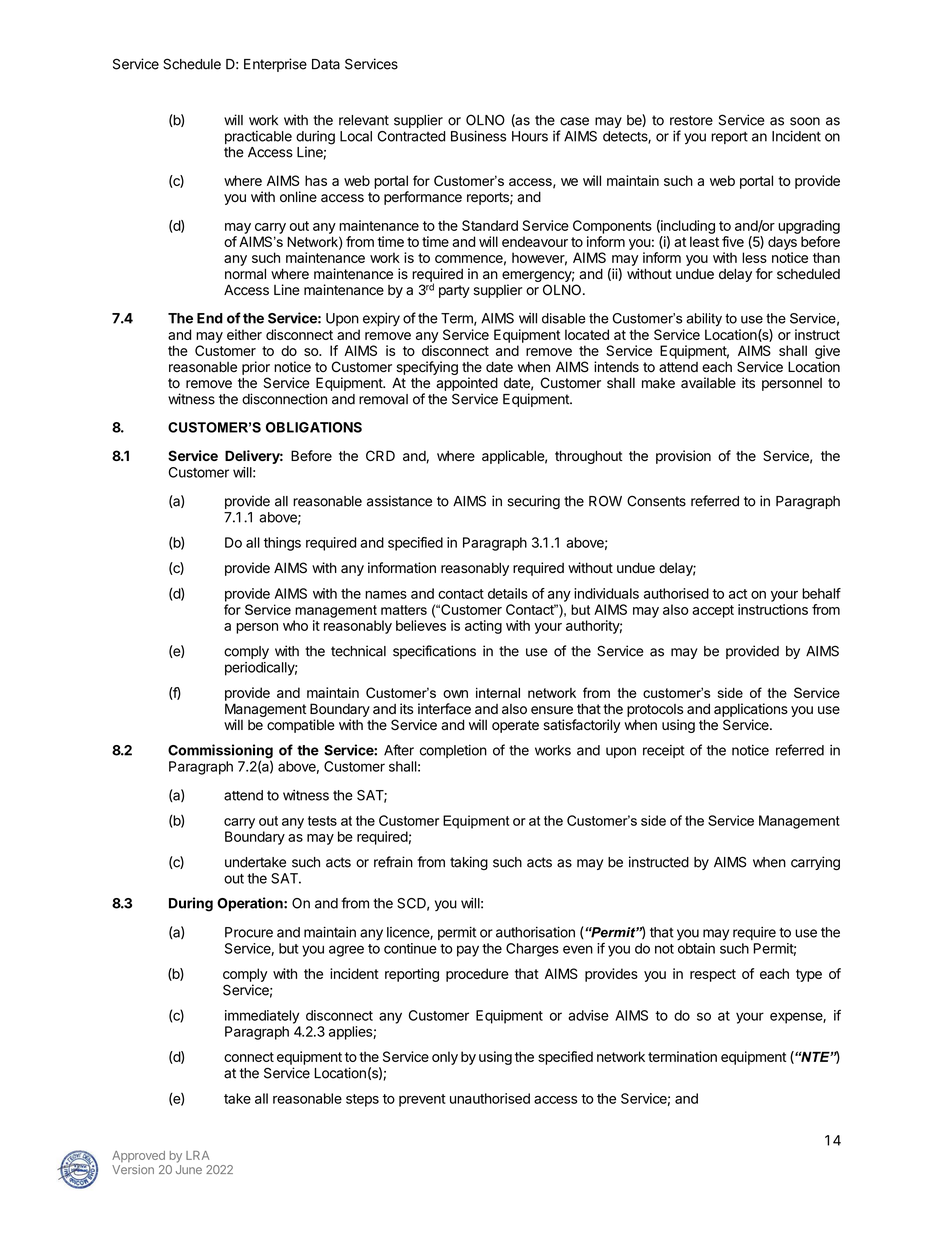 The image size is (952, 1233). Describe the element at coordinates (713, 611) in the document. I see `accept` at that location.
